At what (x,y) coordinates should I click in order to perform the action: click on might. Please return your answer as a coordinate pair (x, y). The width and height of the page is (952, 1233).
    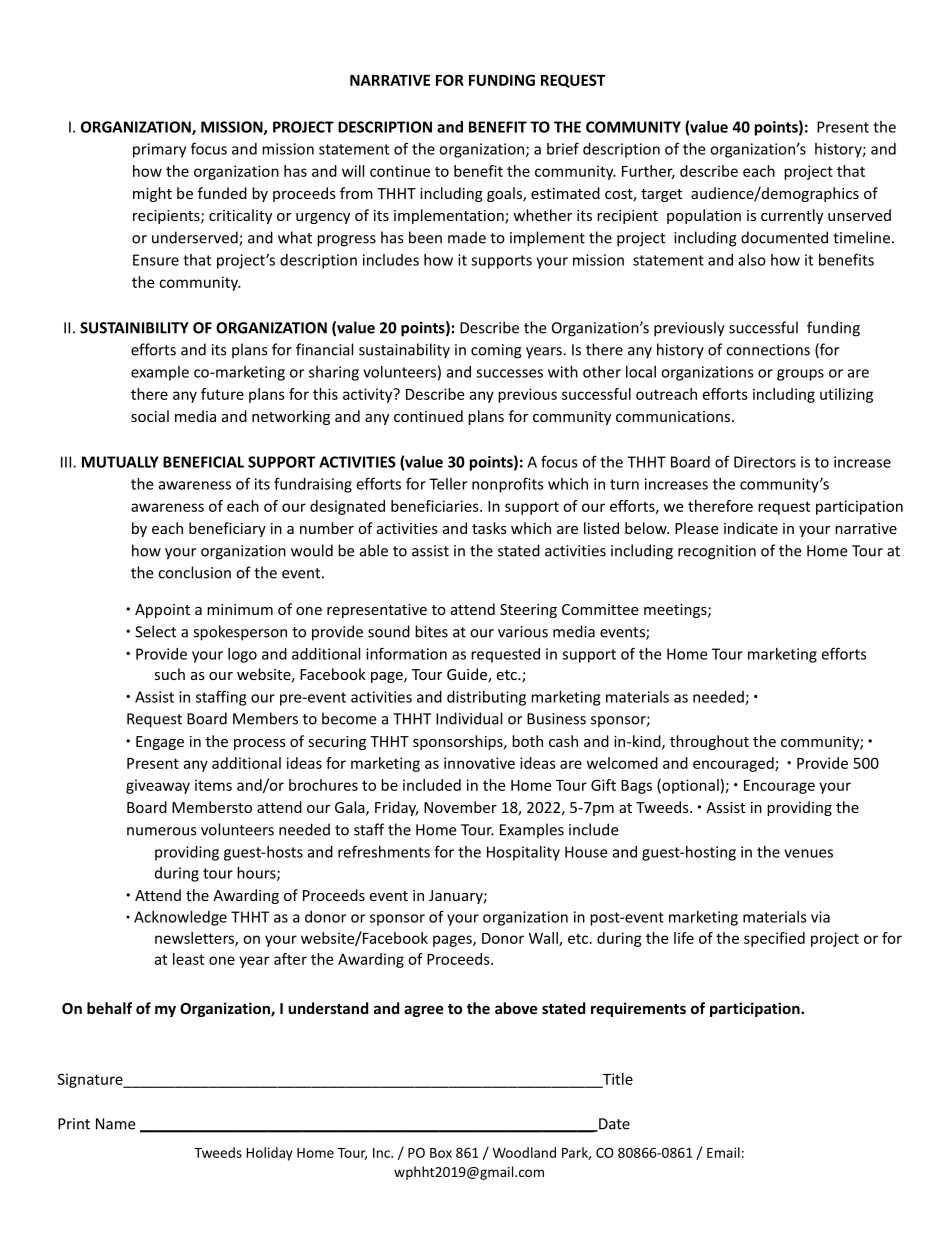
    Looking at the image, I should click on (152, 194).
